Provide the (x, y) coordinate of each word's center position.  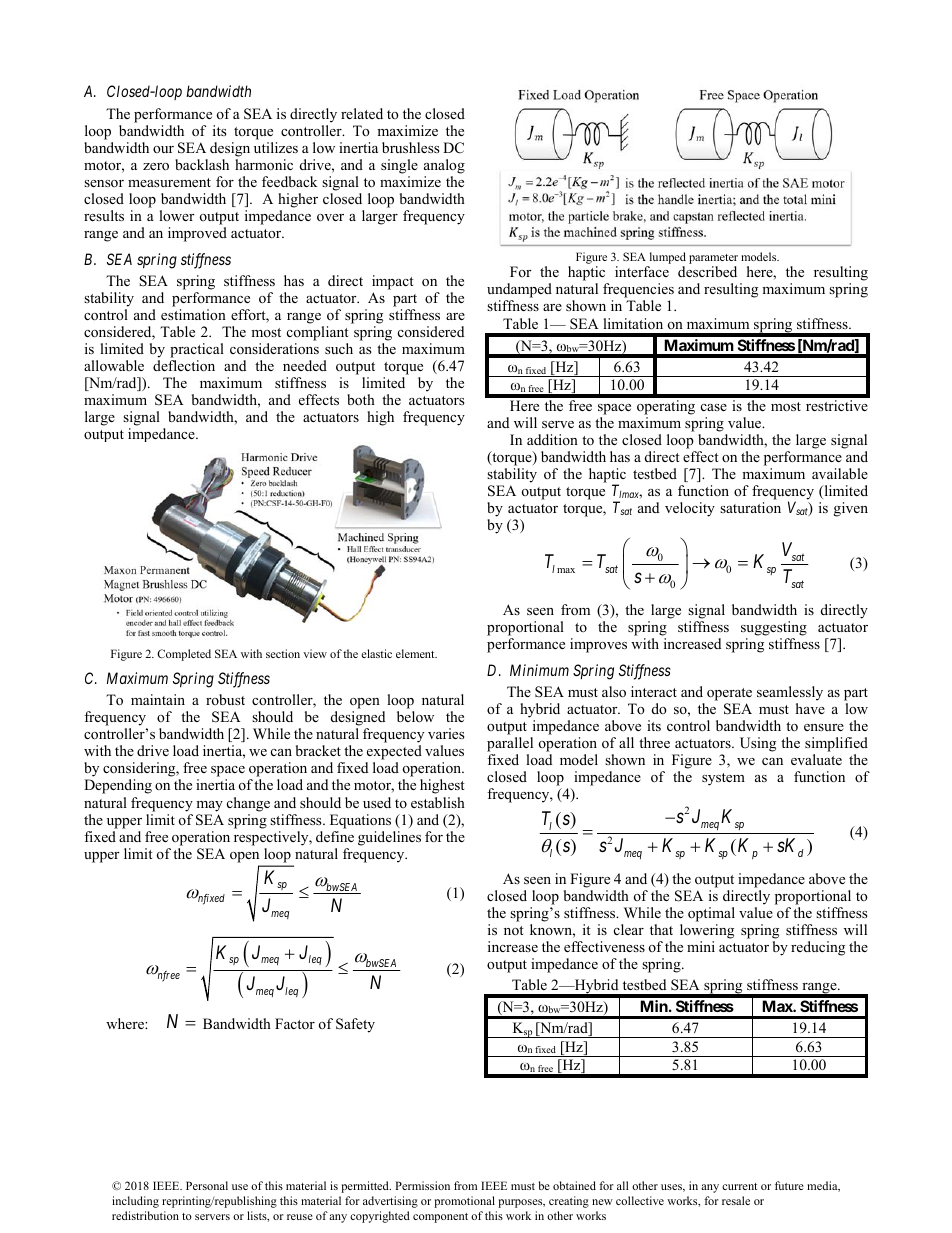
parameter (713, 260)
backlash (202, 164)
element (416, 653)
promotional (464, 1202)
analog (444, 166)
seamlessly (790, 695)
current (739, 1186)
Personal (207, 1185)
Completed (184, 655)
